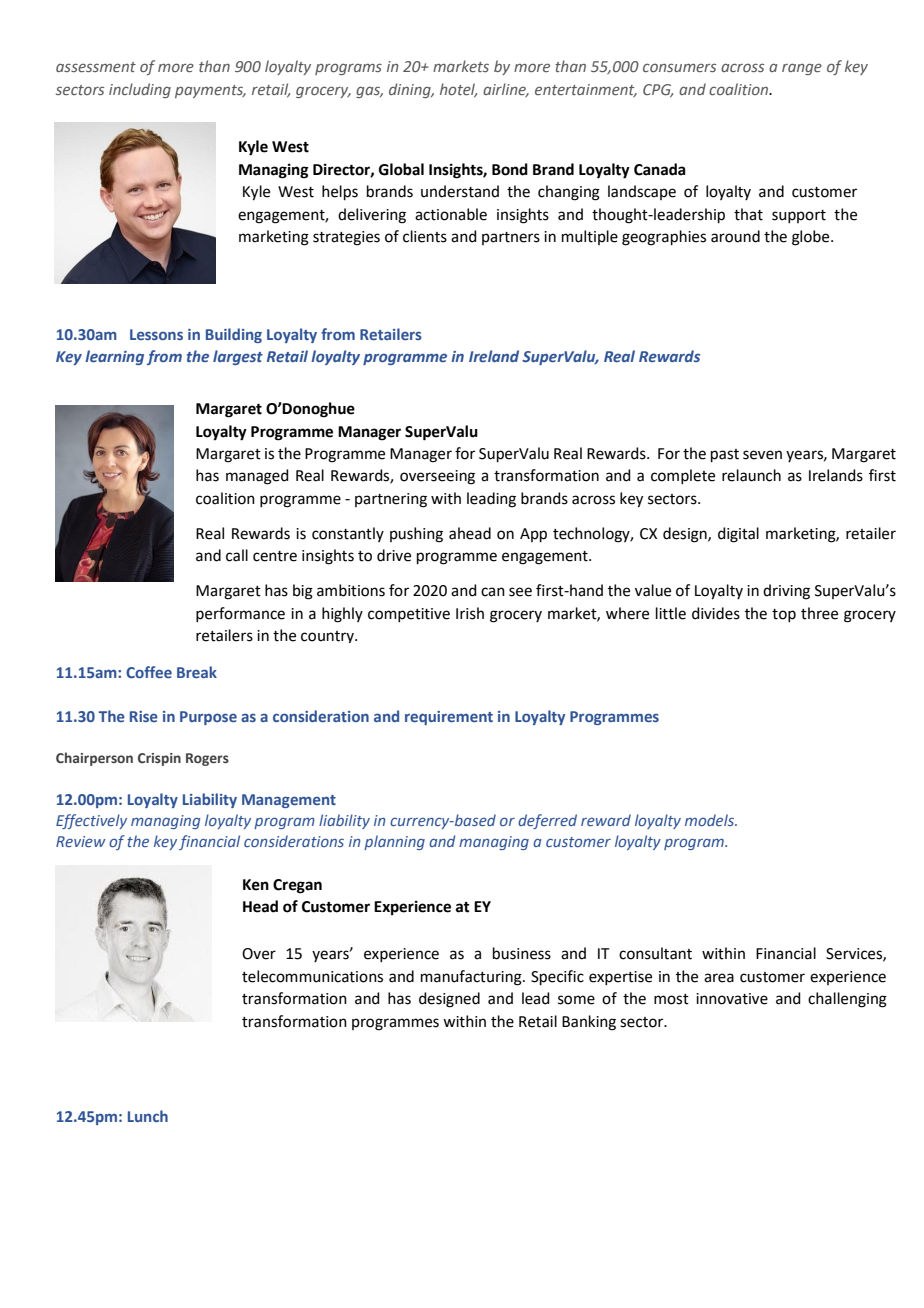 Image resolution: width=924 pixels, height=1308 pixels. I want to click on models, so click(710, 820).
